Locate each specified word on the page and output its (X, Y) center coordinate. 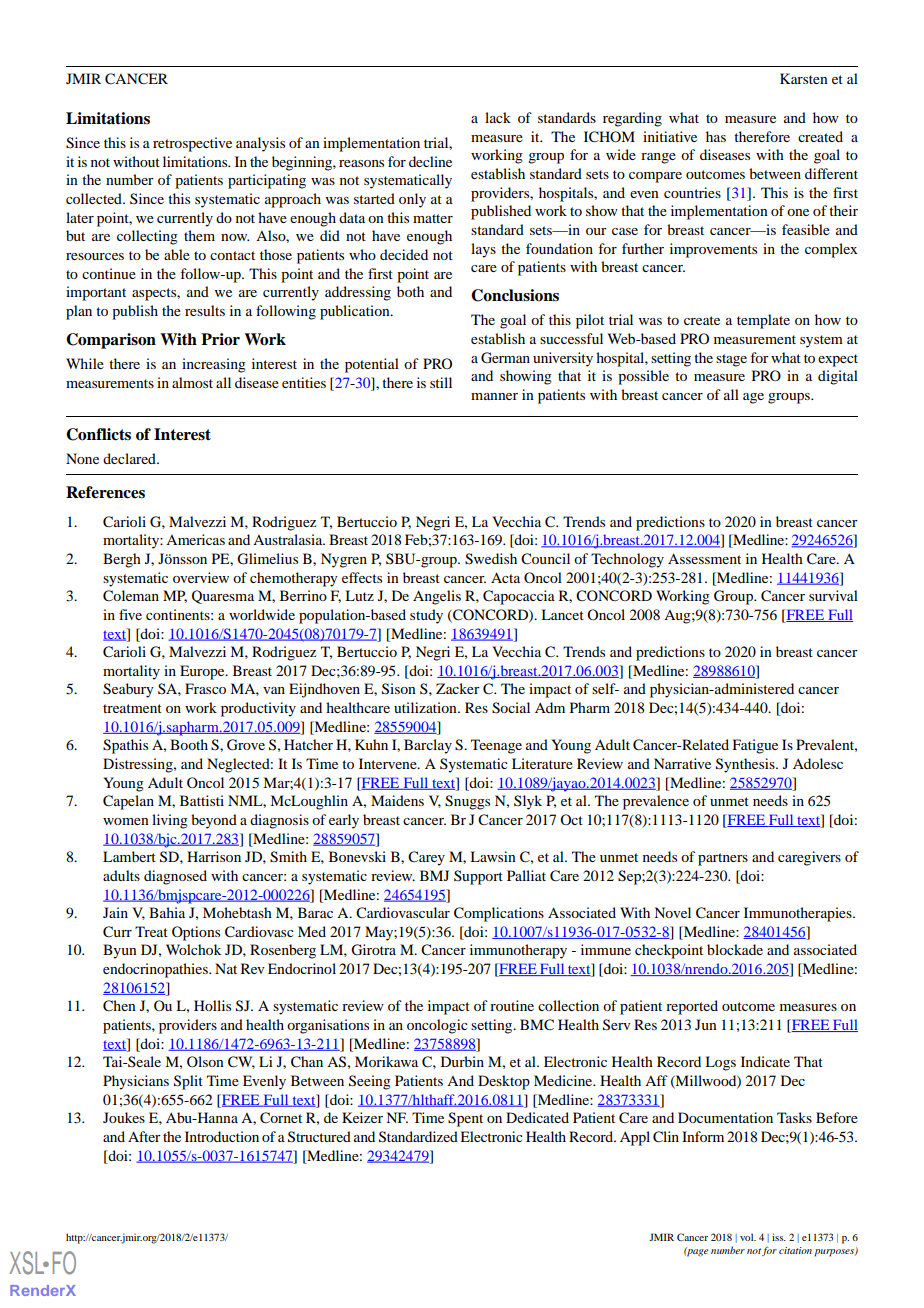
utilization (426, 707)
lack (498, 117)
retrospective (192, 144)
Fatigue (755, 746)
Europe (203, 672)
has (716, 136)
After (144, 1136)
